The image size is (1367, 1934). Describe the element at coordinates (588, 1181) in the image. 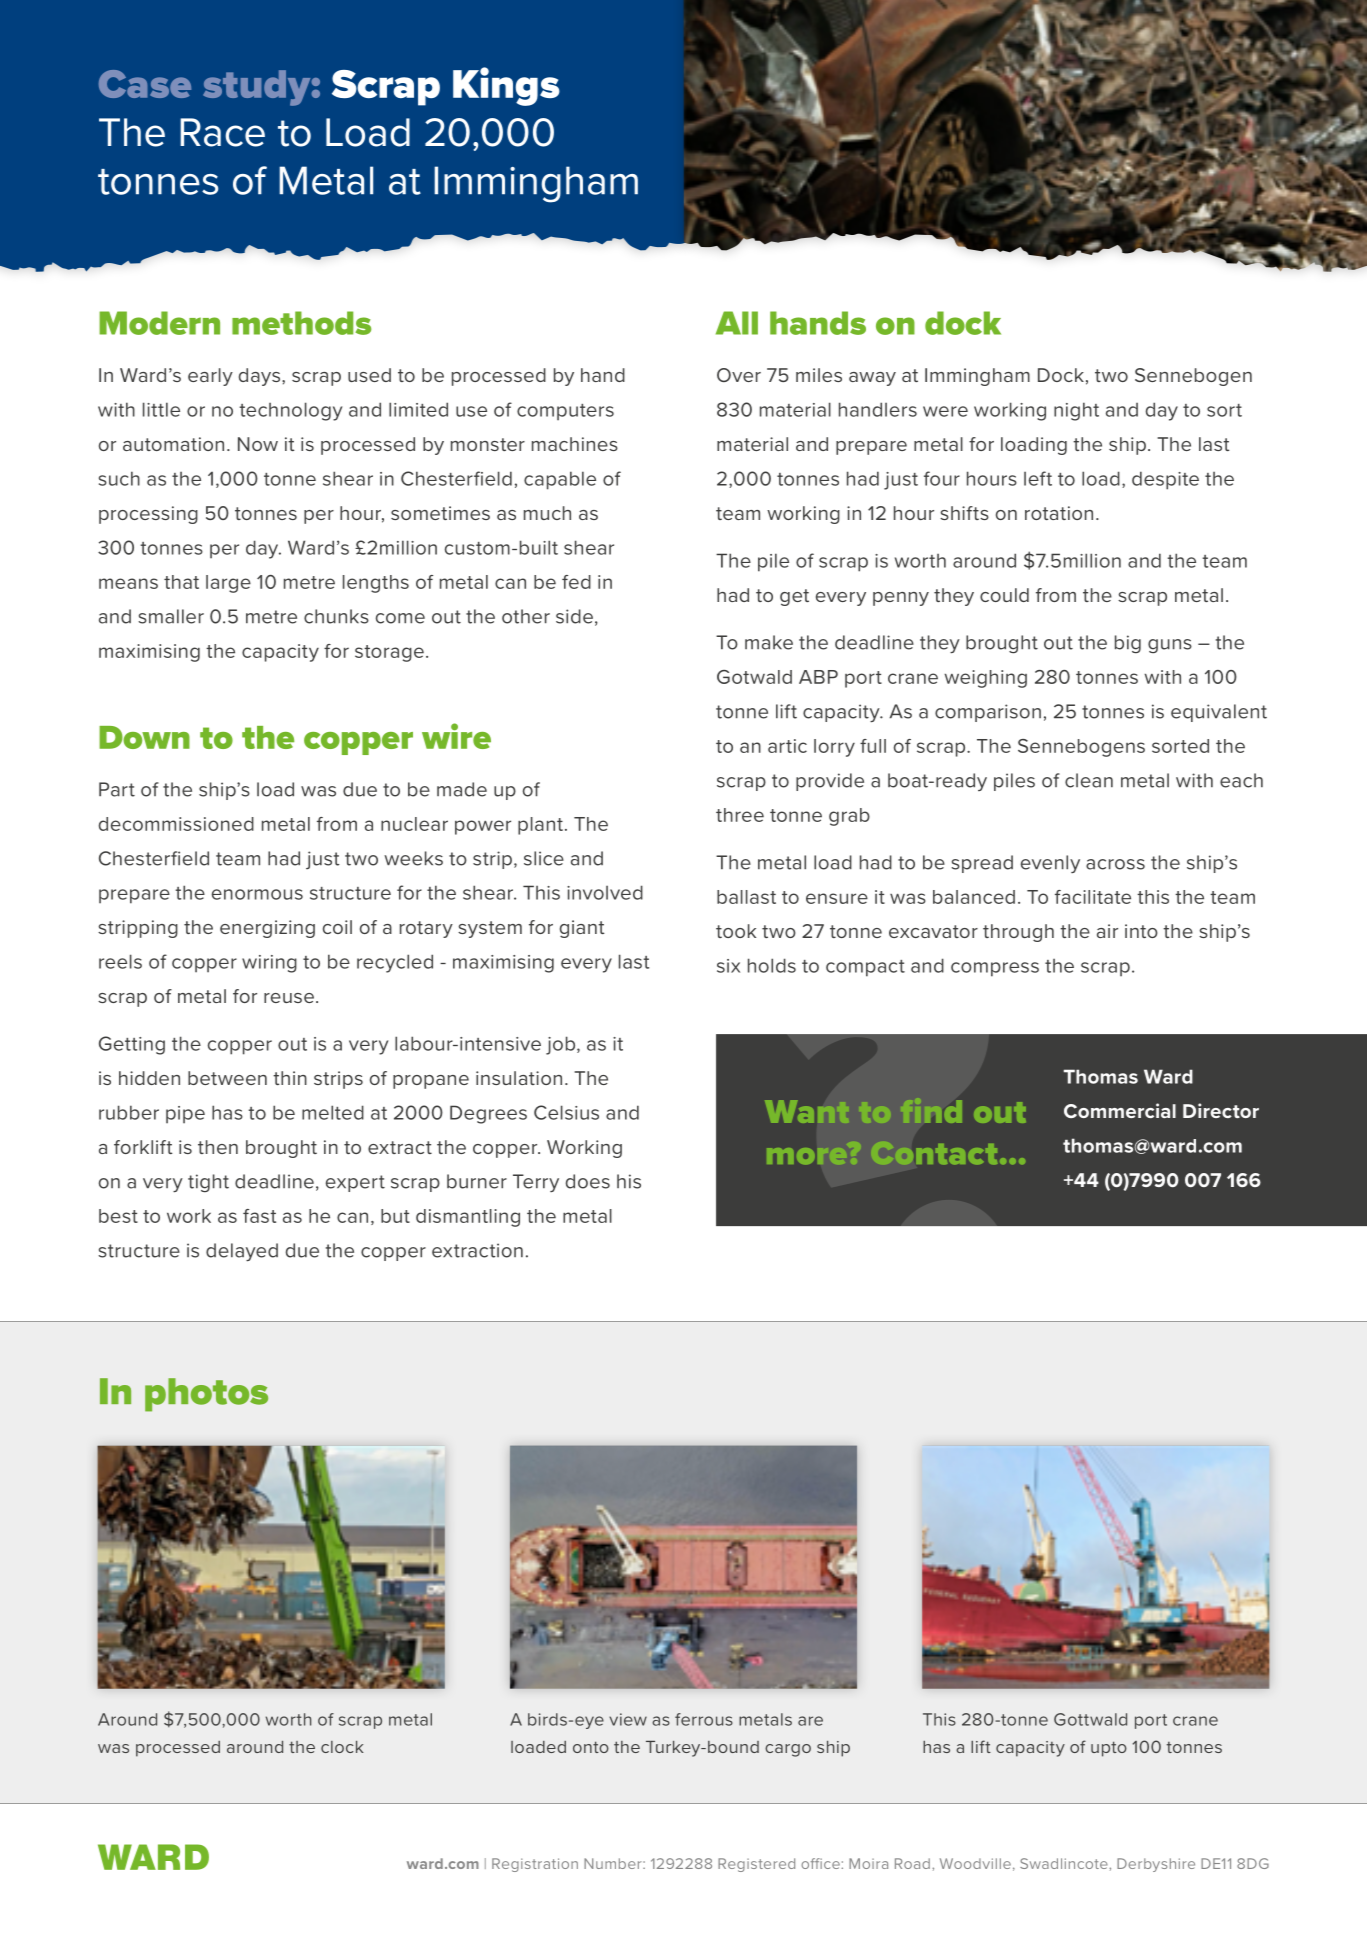

I see `does` at that location.
